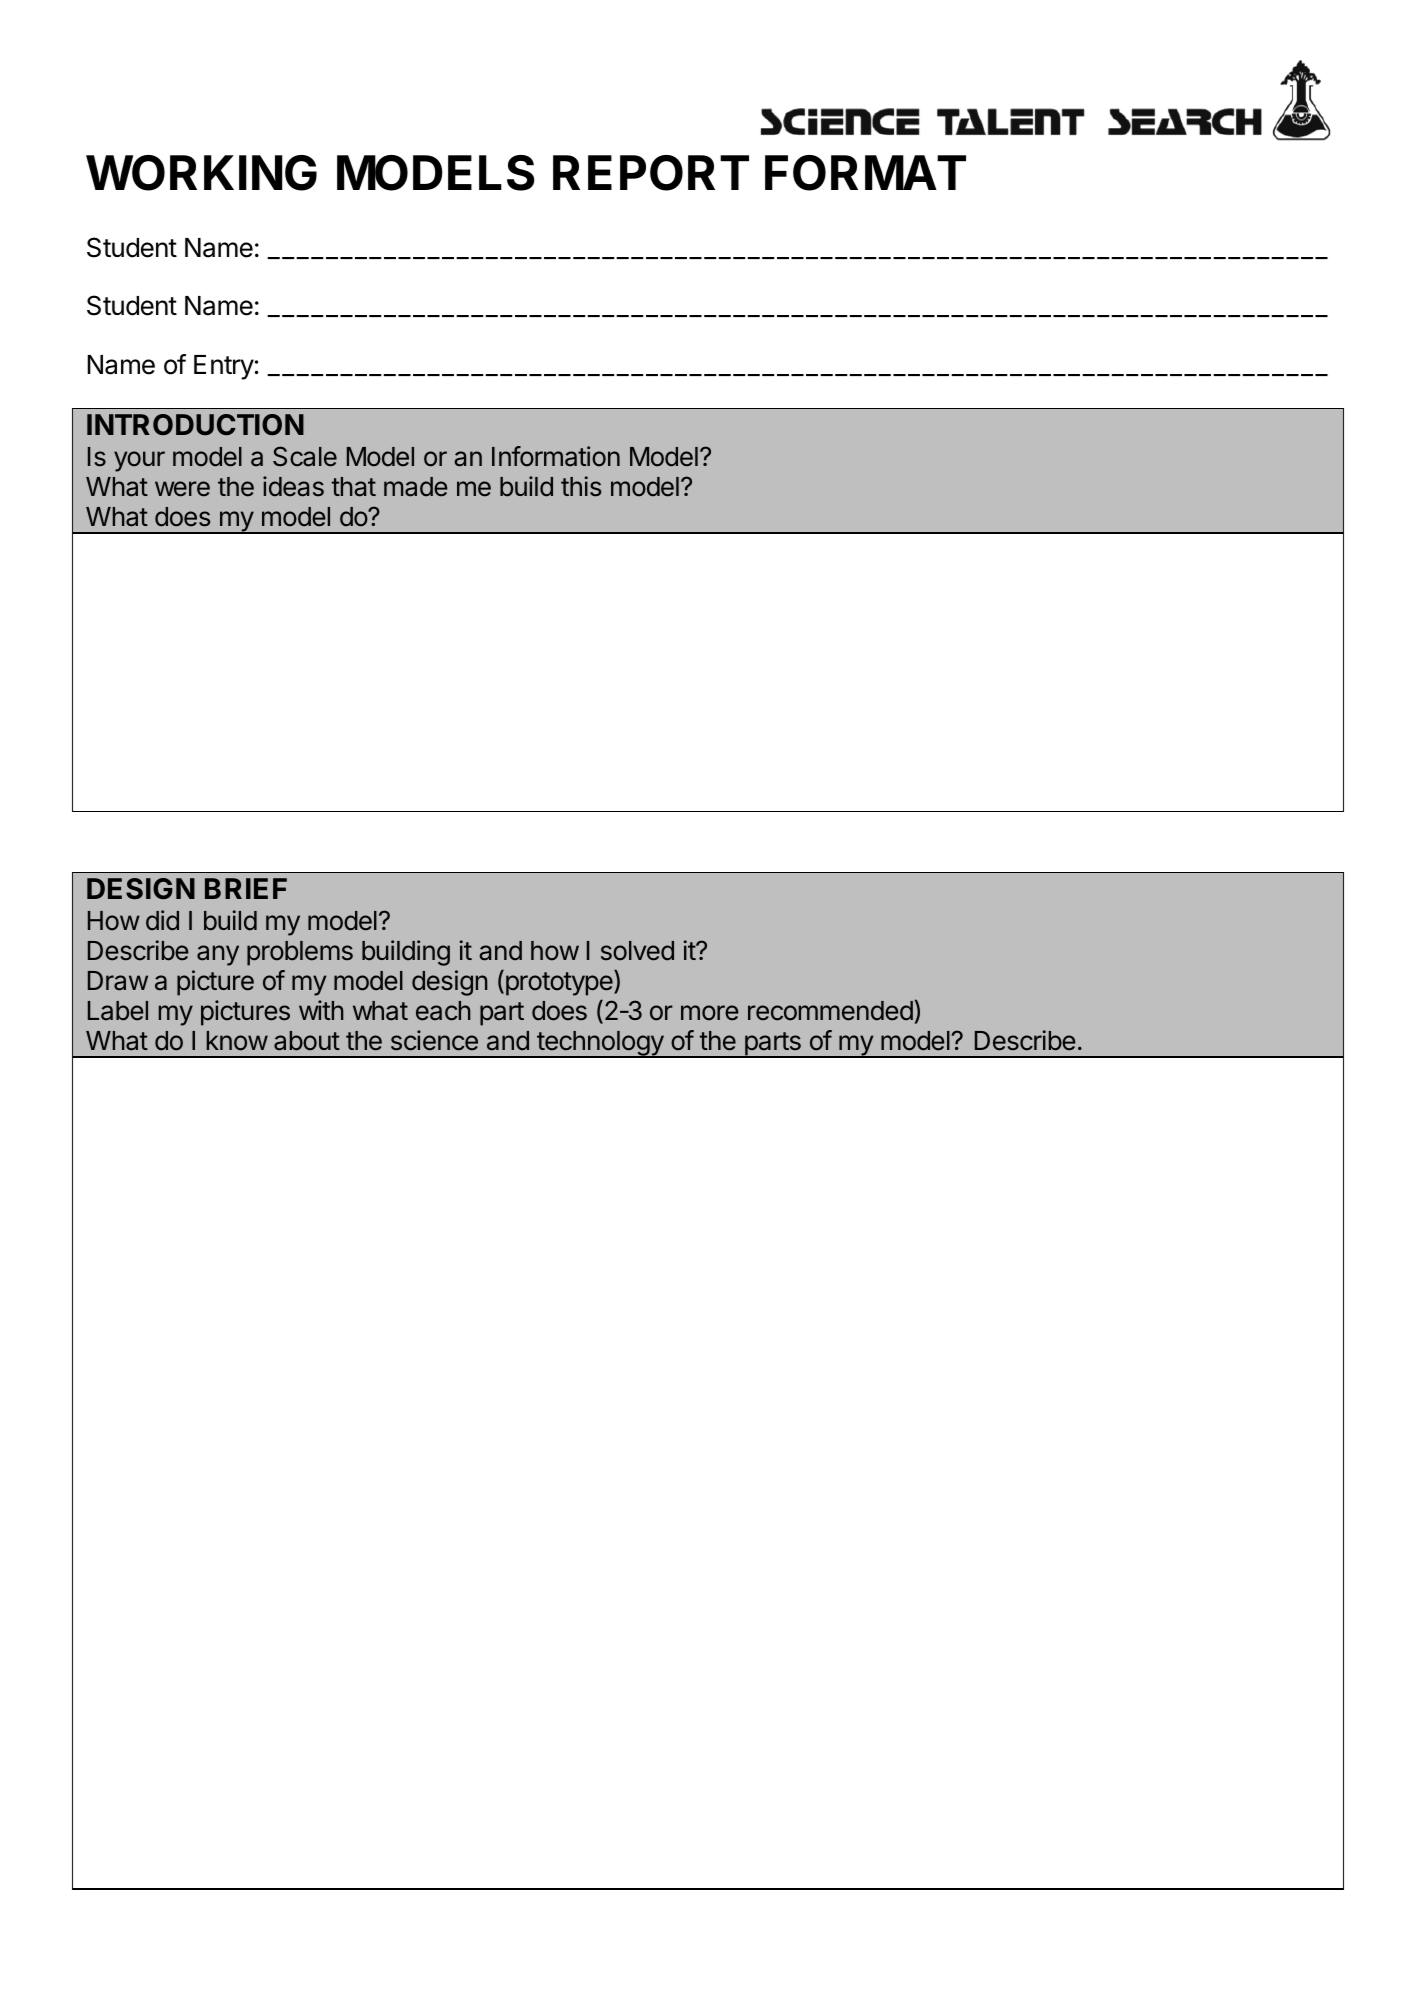  Describe the element at coordinates (416, 487) in the document. I see `made` at that location.
